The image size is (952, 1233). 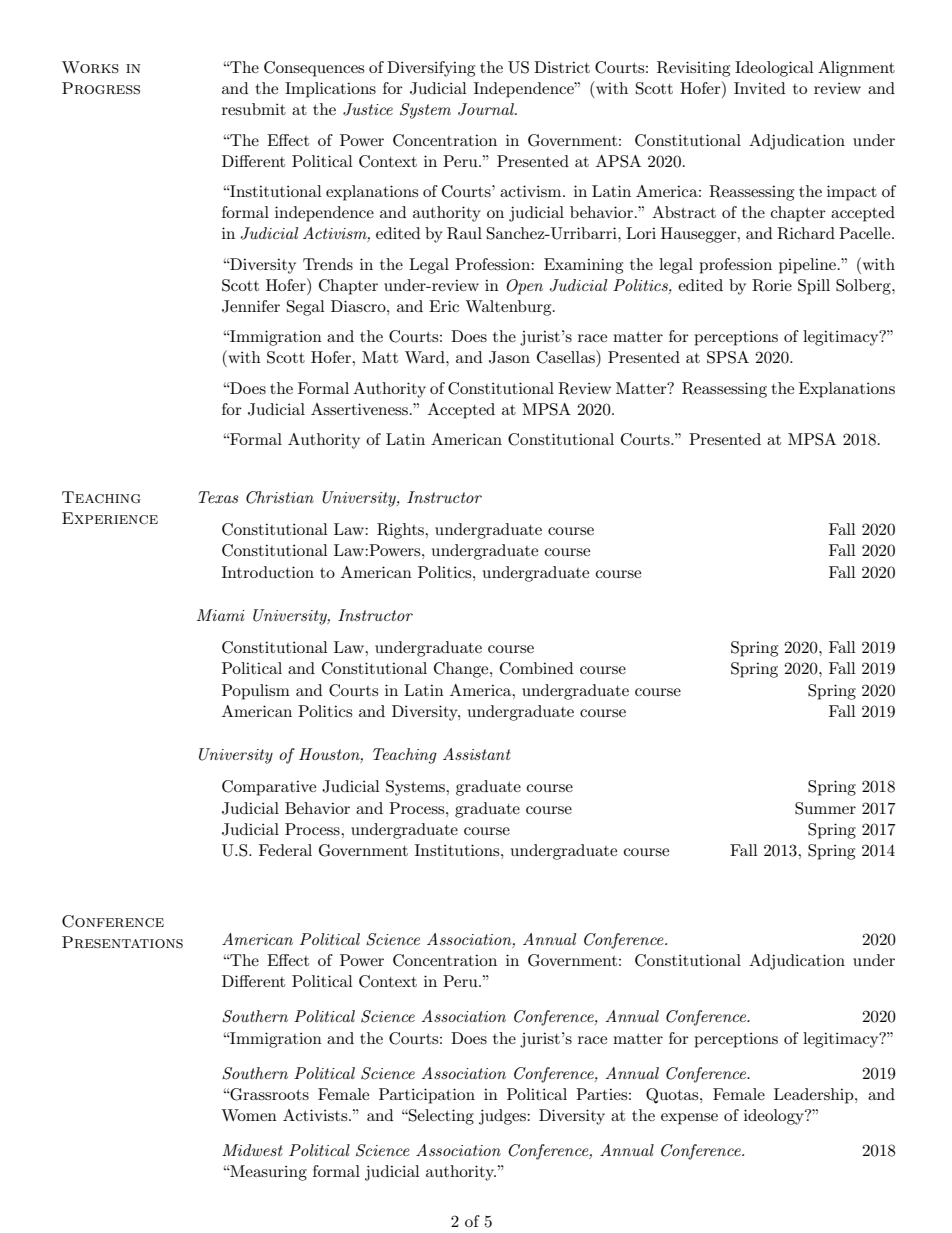 What do you see at coordinates (503, 1117) in the screenshot?
I see `judges` at bounding box center [503, 1117].
